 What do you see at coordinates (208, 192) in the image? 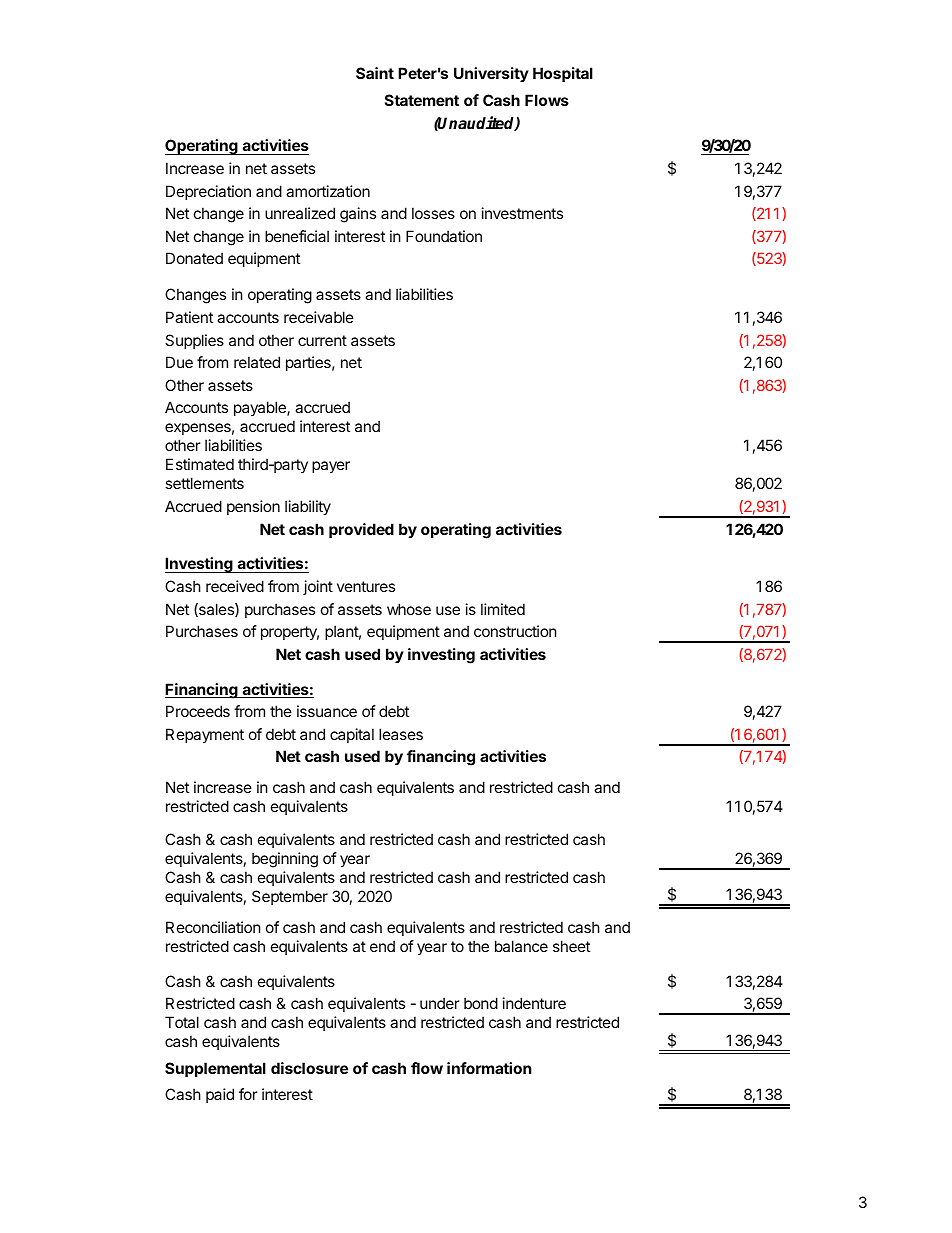
I see `Depreciation` at bounding box center [208, 192].
